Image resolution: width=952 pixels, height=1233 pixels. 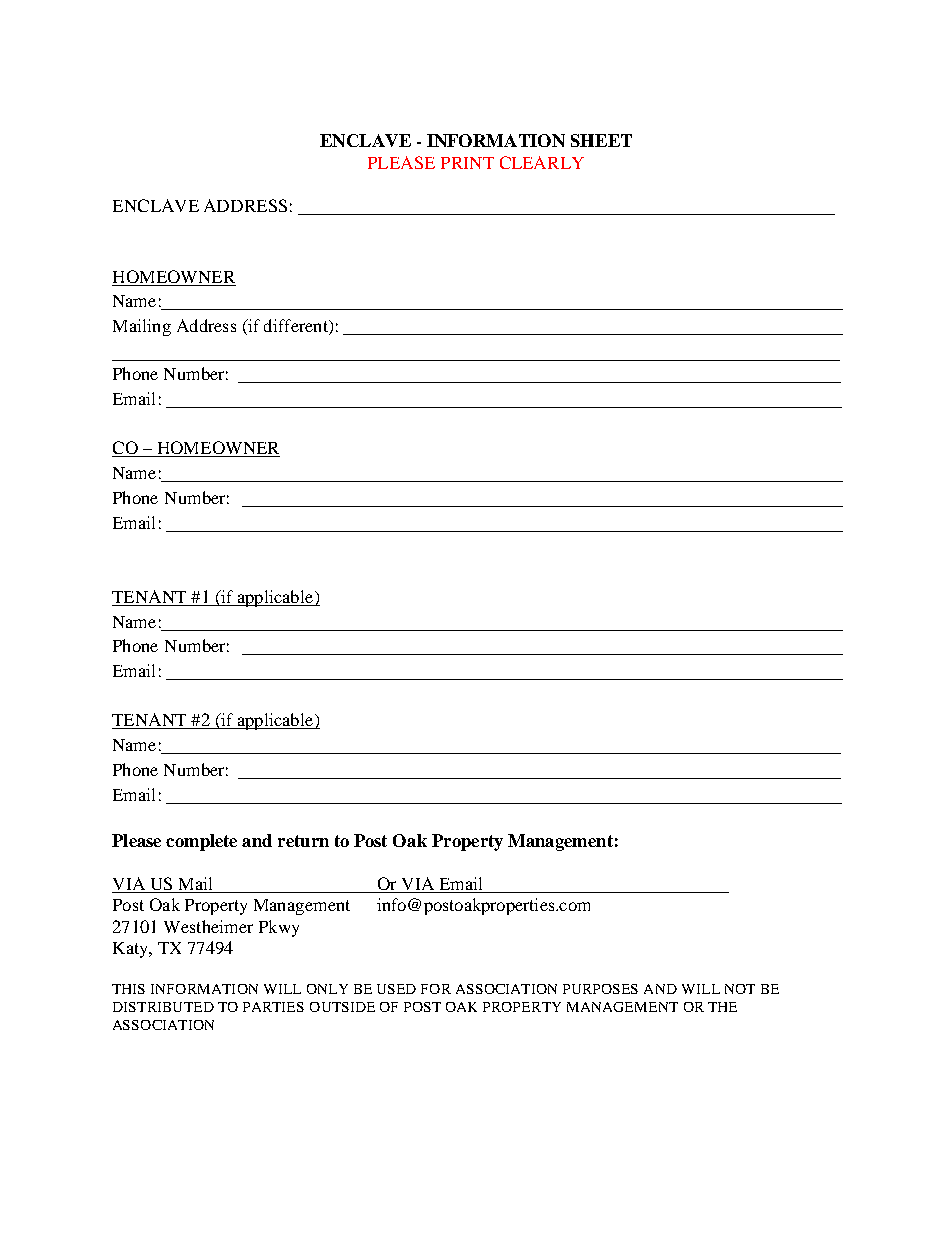 I want to click on USED, so click(x=396, y=989).
